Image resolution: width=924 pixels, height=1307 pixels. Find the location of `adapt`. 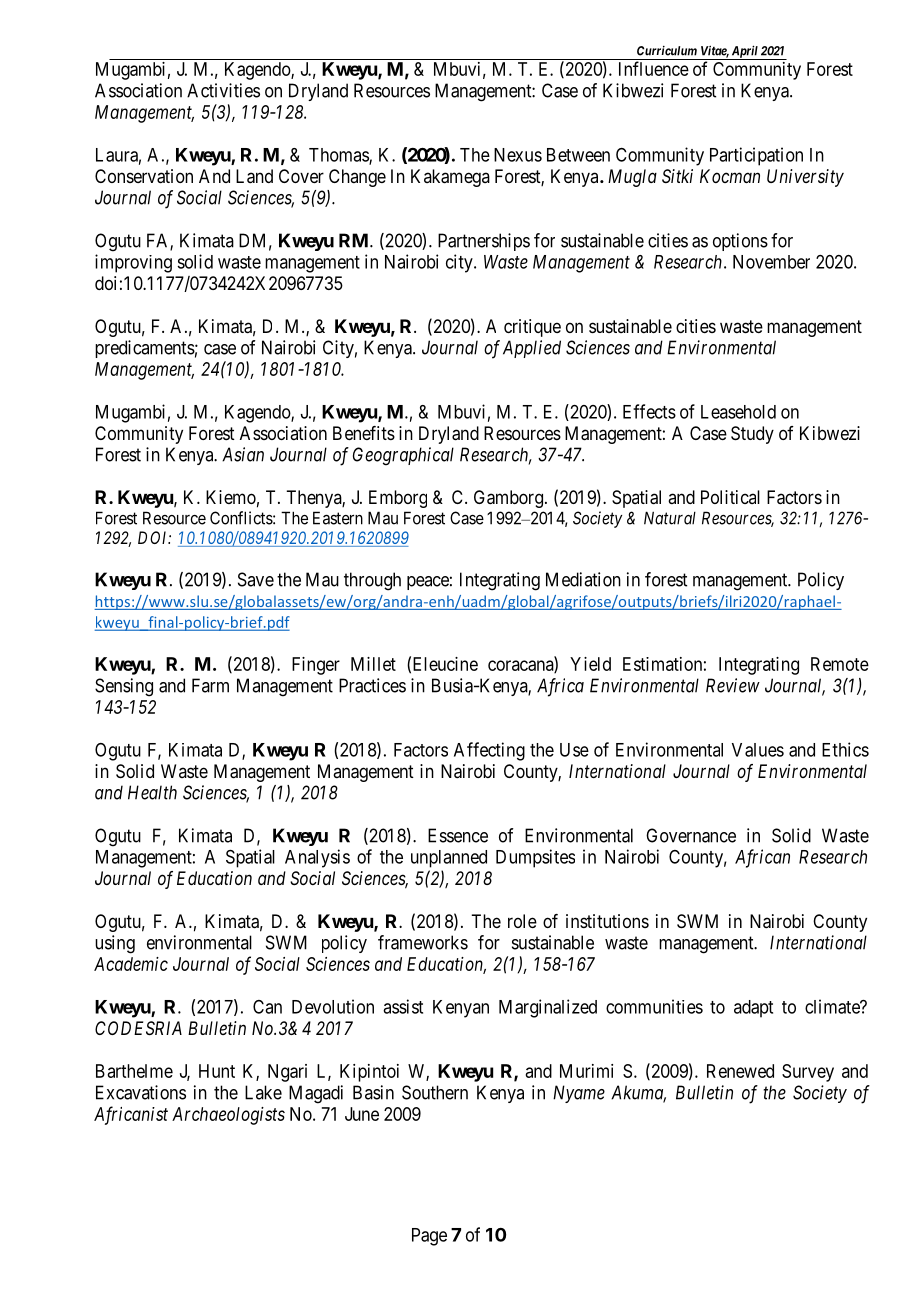

adapt is located at coordinates (753, 1009).
